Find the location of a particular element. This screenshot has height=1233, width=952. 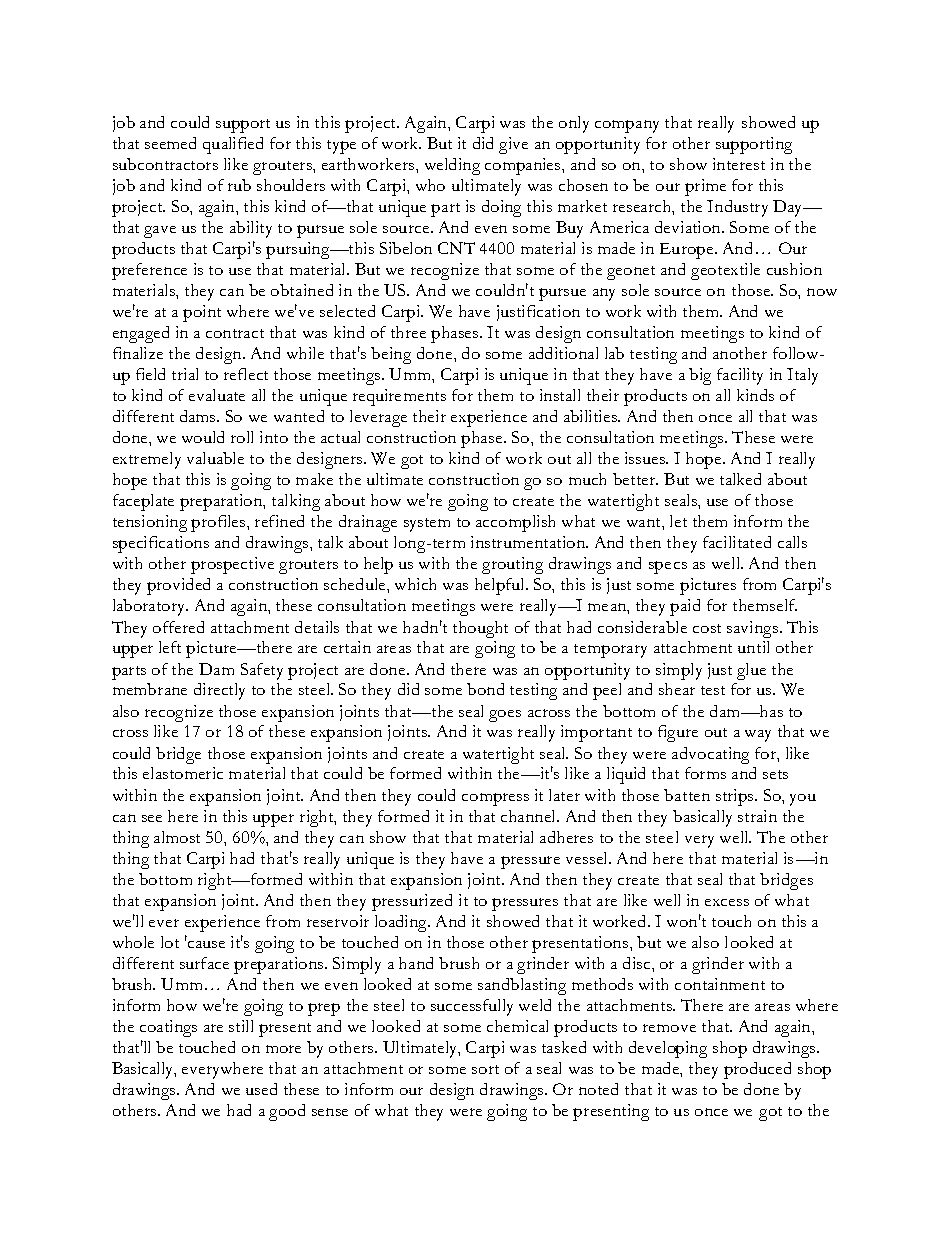

requirements is located at coordinates (399, 397).
